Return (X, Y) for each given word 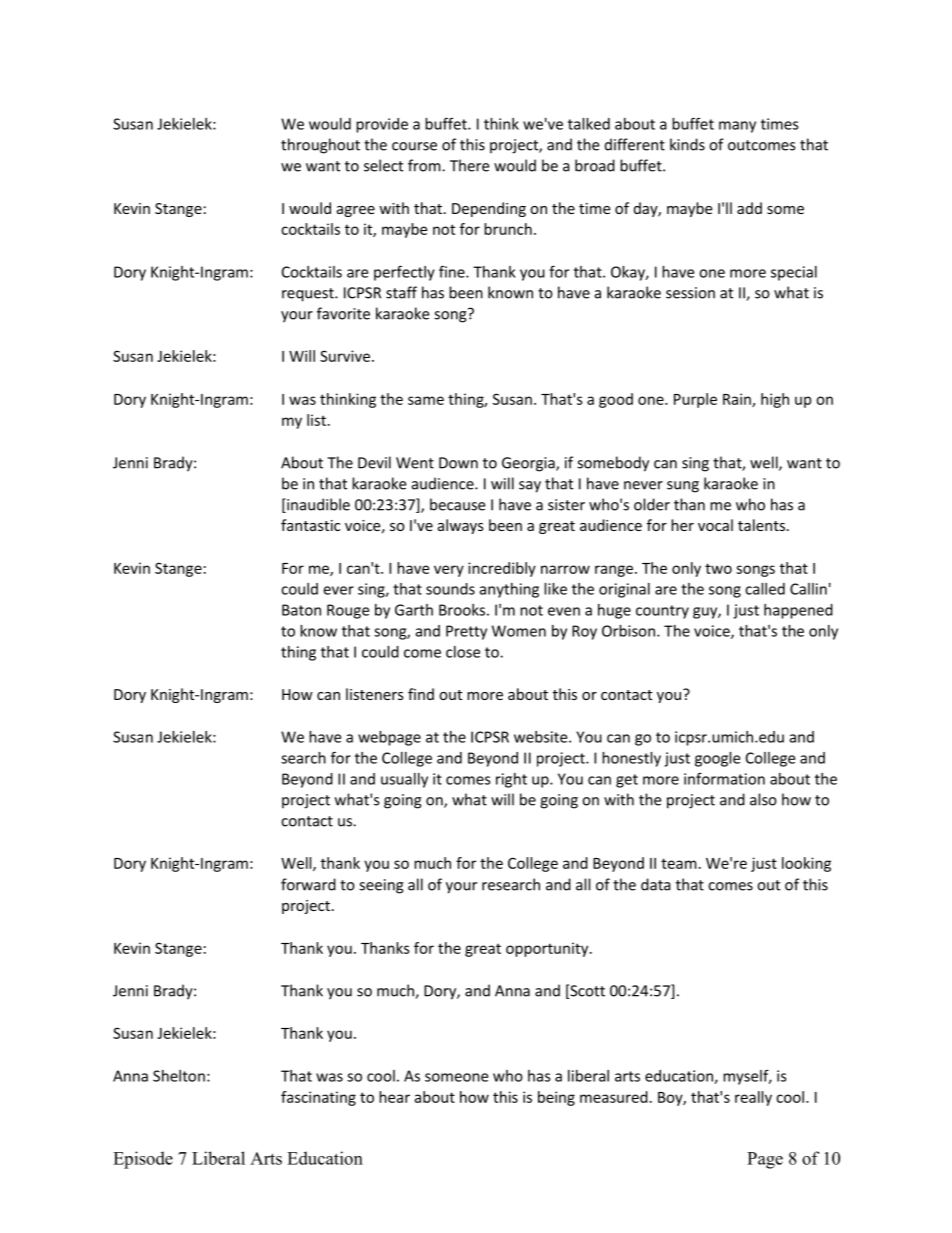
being (556, 1098)
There (469, 165)
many (737, 127)
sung (683, 487)
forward (308, 884)
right (511, 780)
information (724, 778)
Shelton (179, 1076)
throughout (320, 146)
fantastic (310, 525)
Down (458, 463)
